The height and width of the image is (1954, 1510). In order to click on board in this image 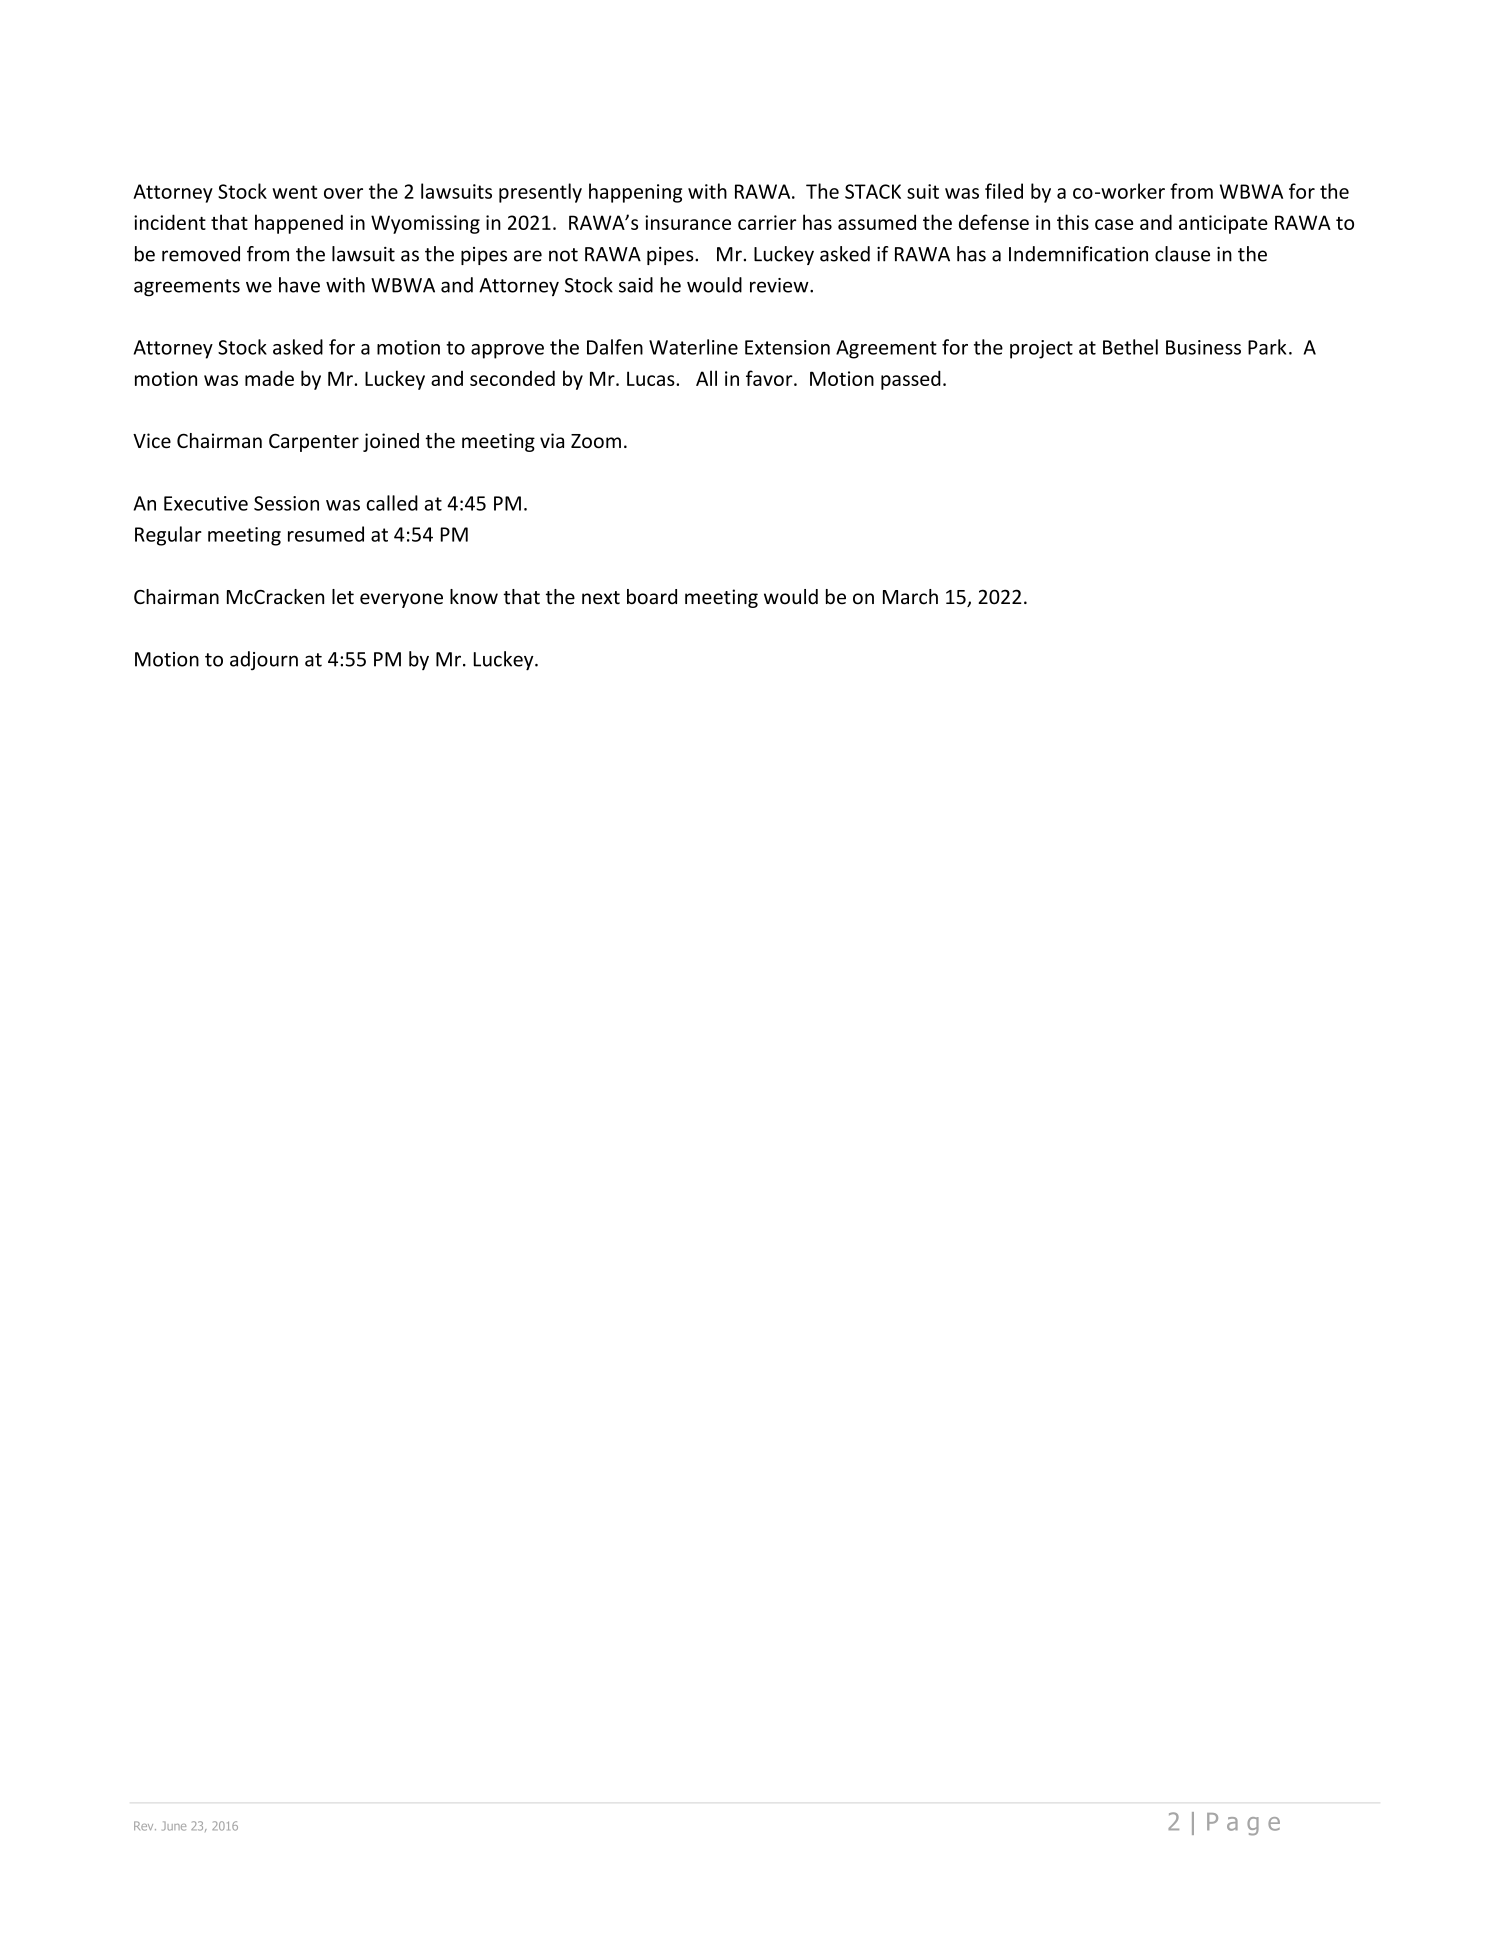, I will do `click(652, 597)`.
